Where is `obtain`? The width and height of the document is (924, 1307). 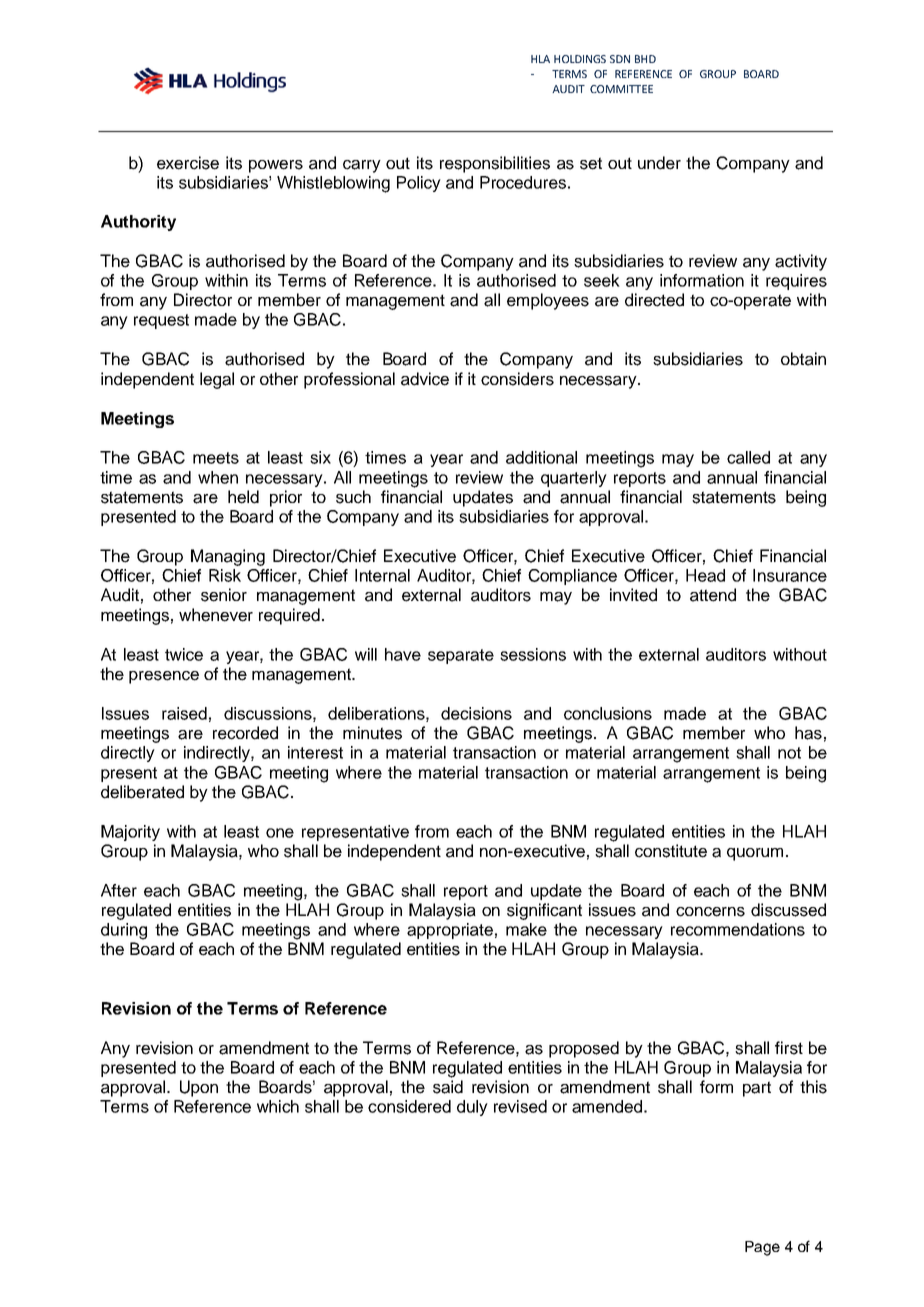 obtain is located at coordinates (803, 359).
